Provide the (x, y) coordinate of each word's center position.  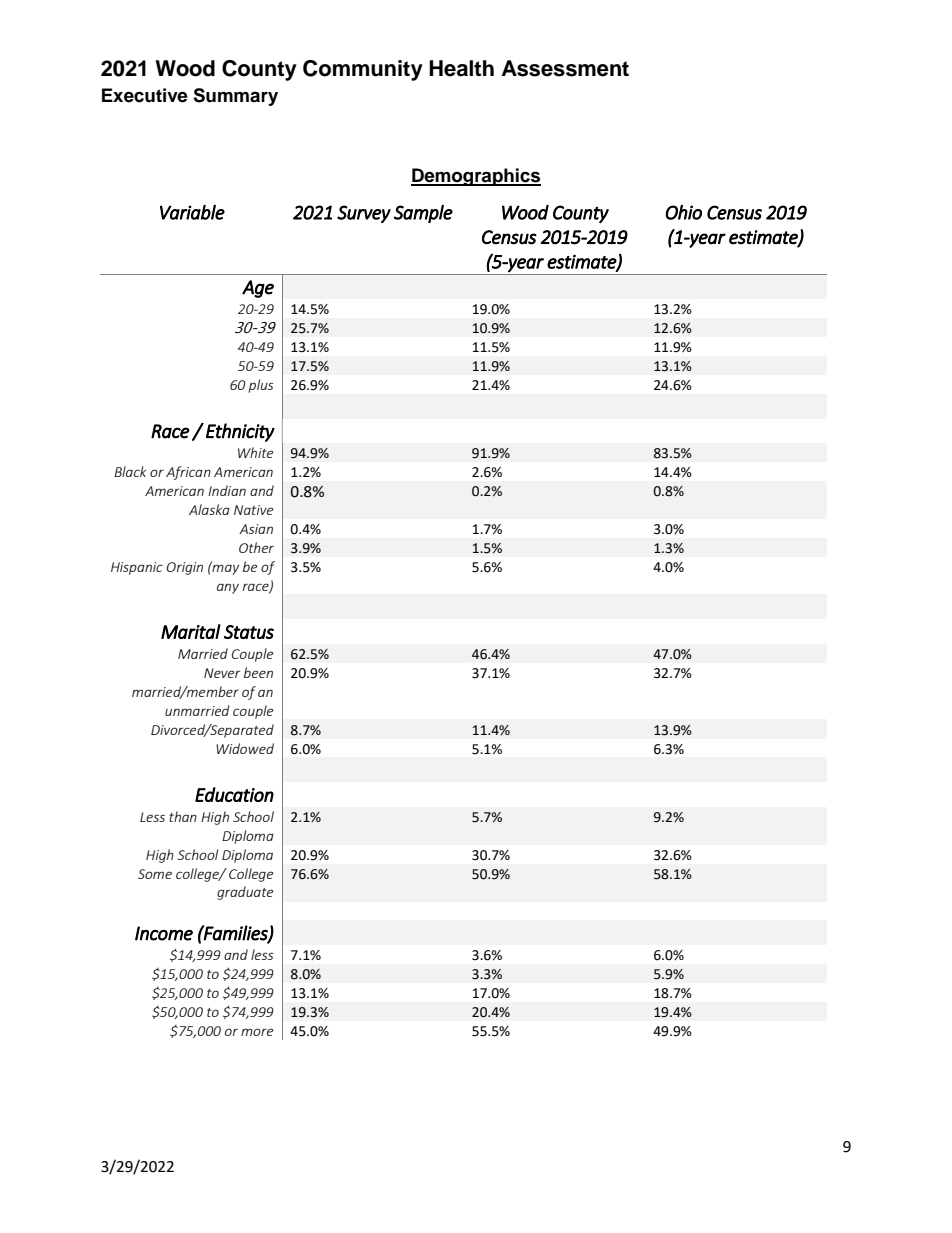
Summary (235, 97)
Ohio (683, 212)
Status (249, 632)
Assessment (565, 68)
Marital (191, 631)
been (258, 672)
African (188, 473)
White (256, 452)
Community (363, 70)
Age (258, 289)
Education (234, 794)
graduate (245, 893)
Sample (423, 214)
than (183, 816)
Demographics (476, 177)
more (257, 1032)
